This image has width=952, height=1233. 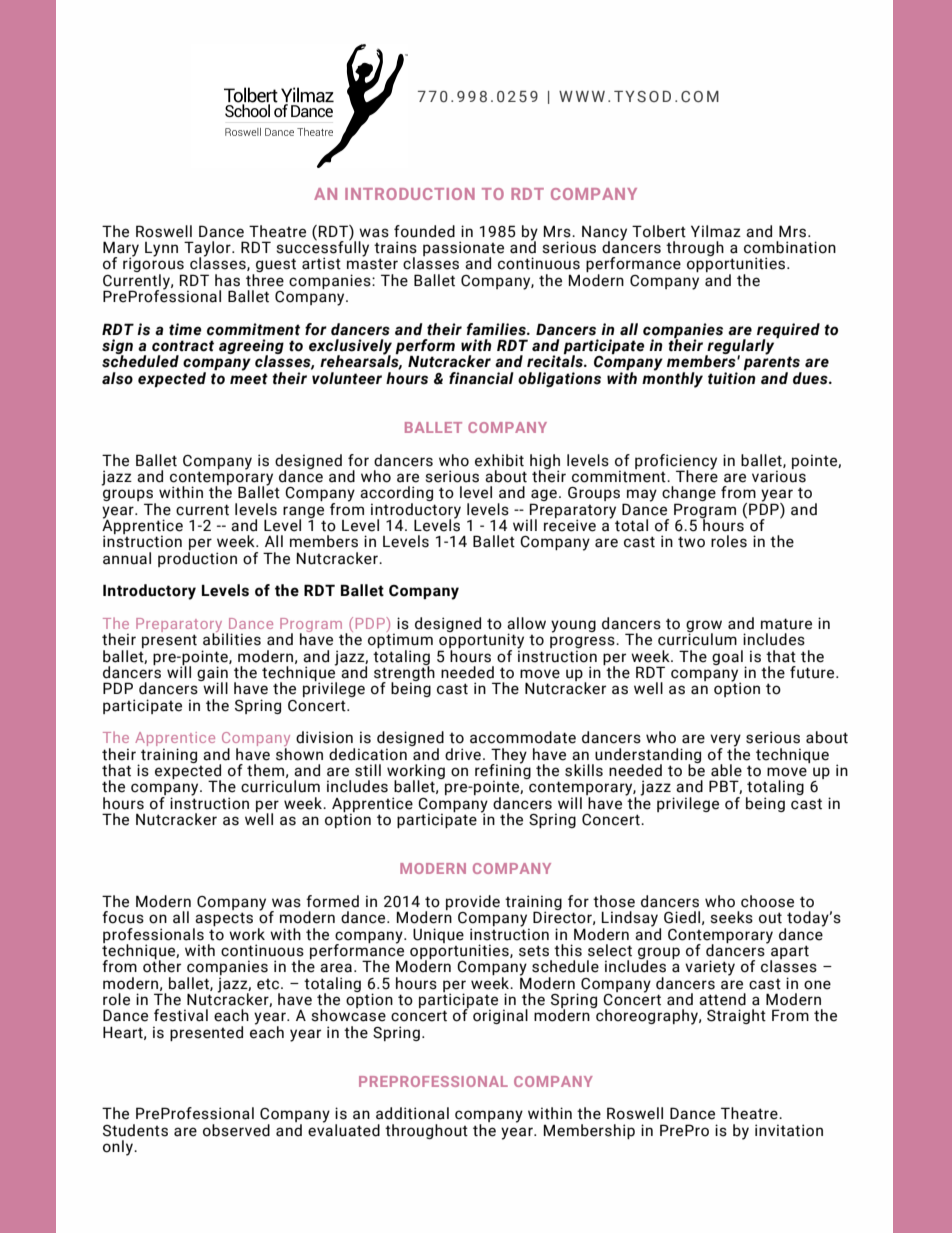 I want to click on observed, so click(x=236, y=1130).
